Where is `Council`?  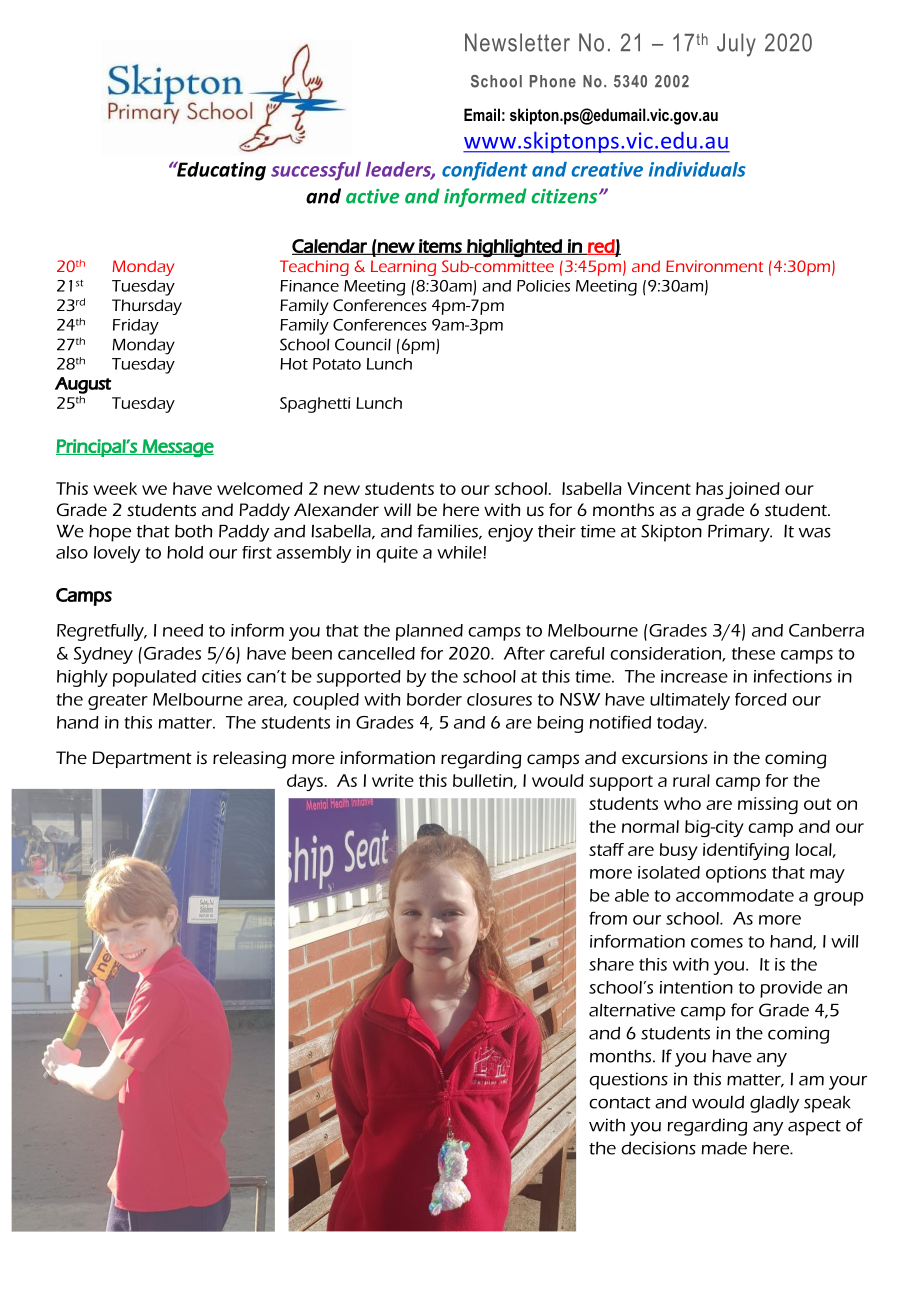
Council is located at coordinates (363, 344).
